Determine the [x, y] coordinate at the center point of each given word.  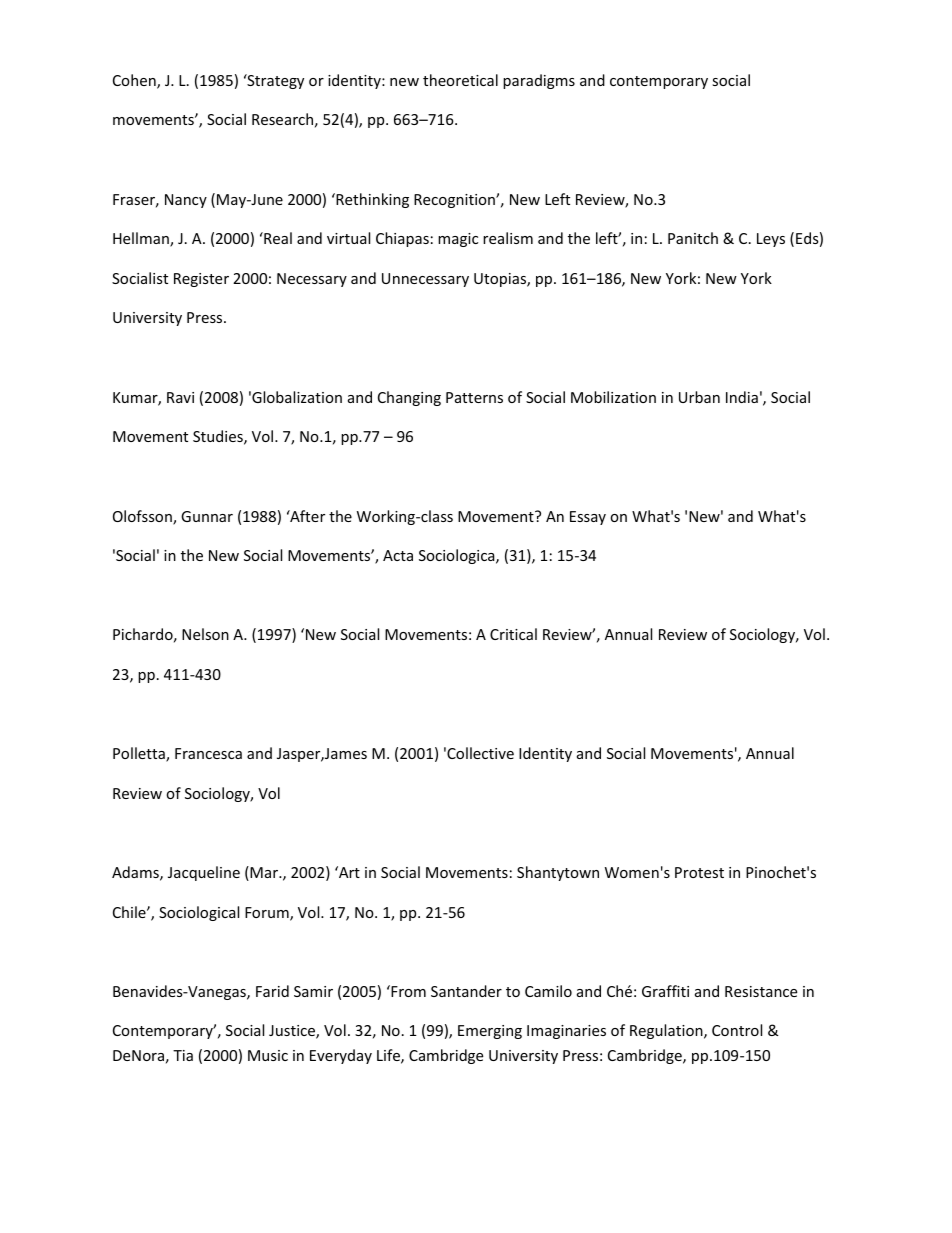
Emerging [490, 1032]
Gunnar [207, 516]
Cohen [135, 81]
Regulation [667, 1031]
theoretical [460, 80]
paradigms [539, 81]
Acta [398, 555]
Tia [183, 1055]
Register [201, 280]
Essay [588, 518]
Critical [513, 634]
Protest [699, 872]
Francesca [208, 753]
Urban [699, 397]
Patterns [474, 397]
